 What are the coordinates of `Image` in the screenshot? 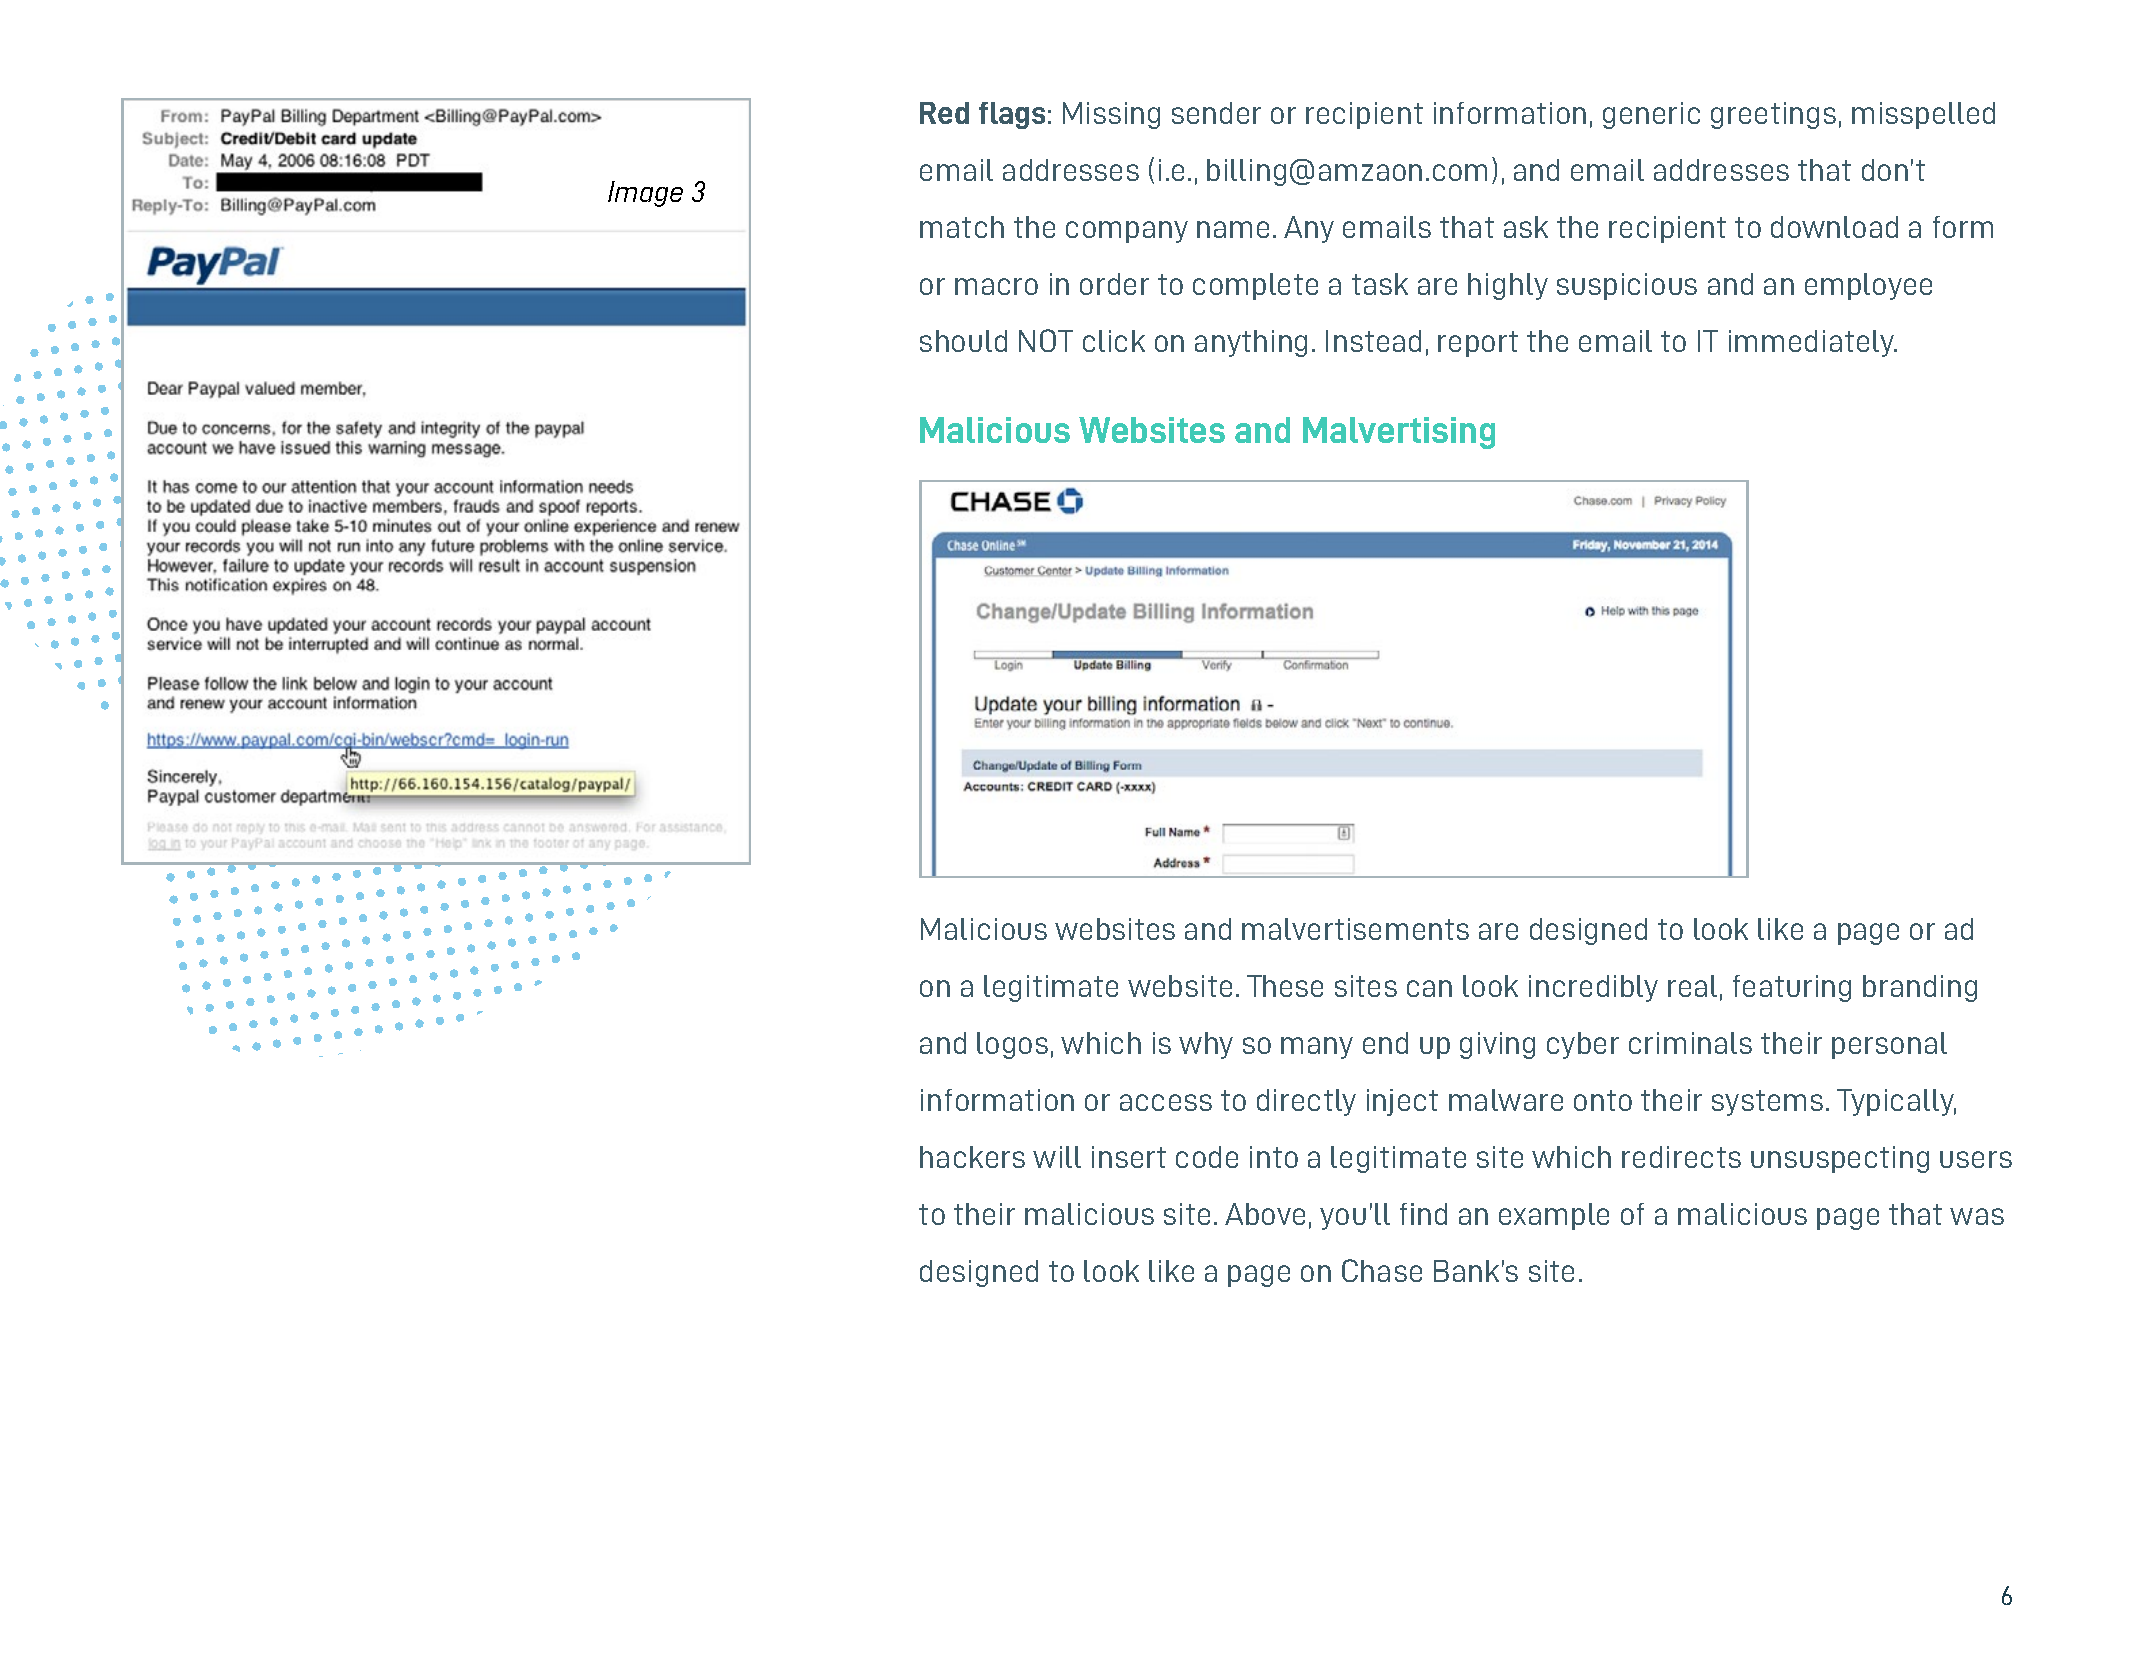 It's located at (645, 194).
